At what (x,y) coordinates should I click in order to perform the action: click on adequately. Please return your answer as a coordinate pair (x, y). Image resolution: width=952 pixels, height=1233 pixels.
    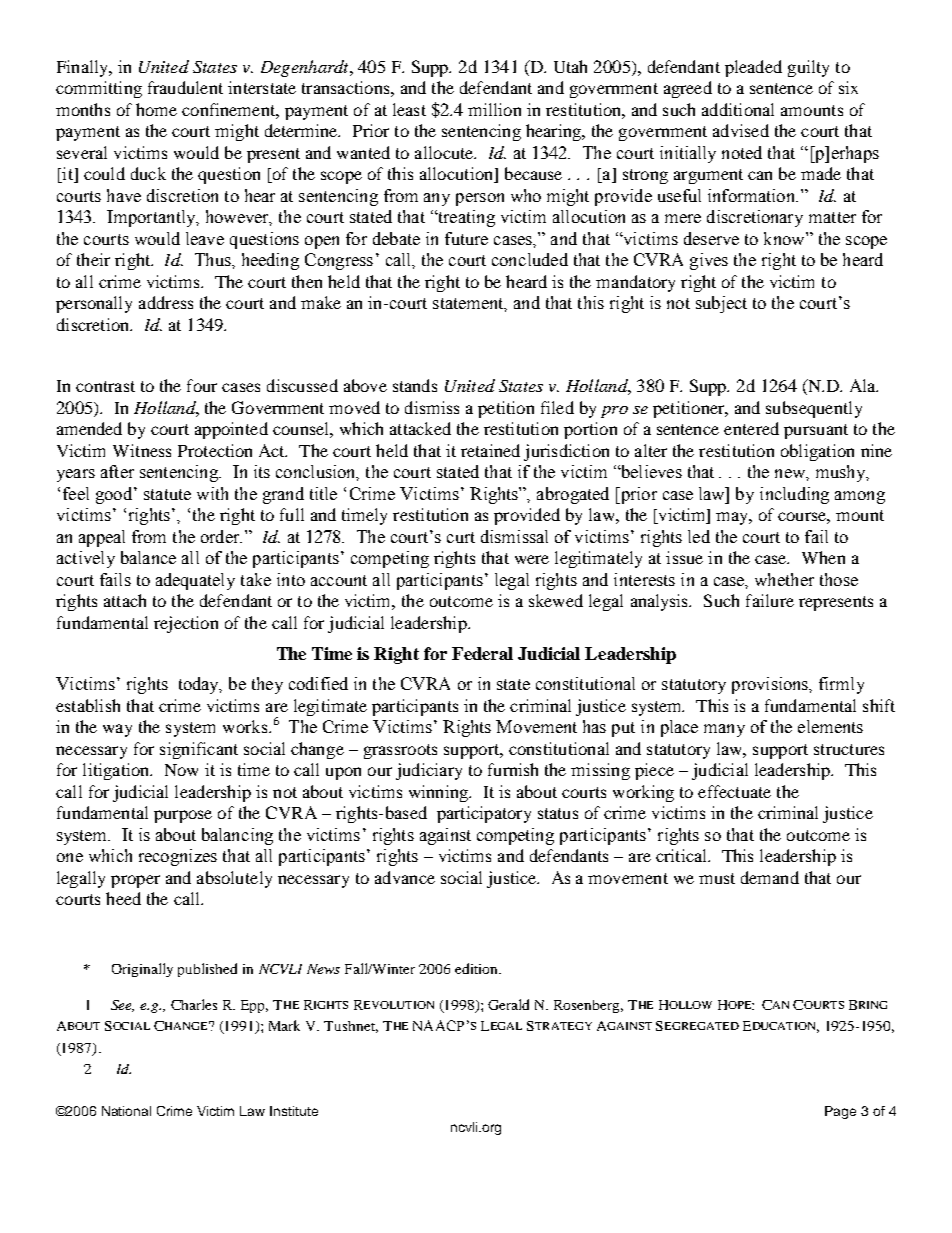
    Looking at the image, I should click on (195, 581).
